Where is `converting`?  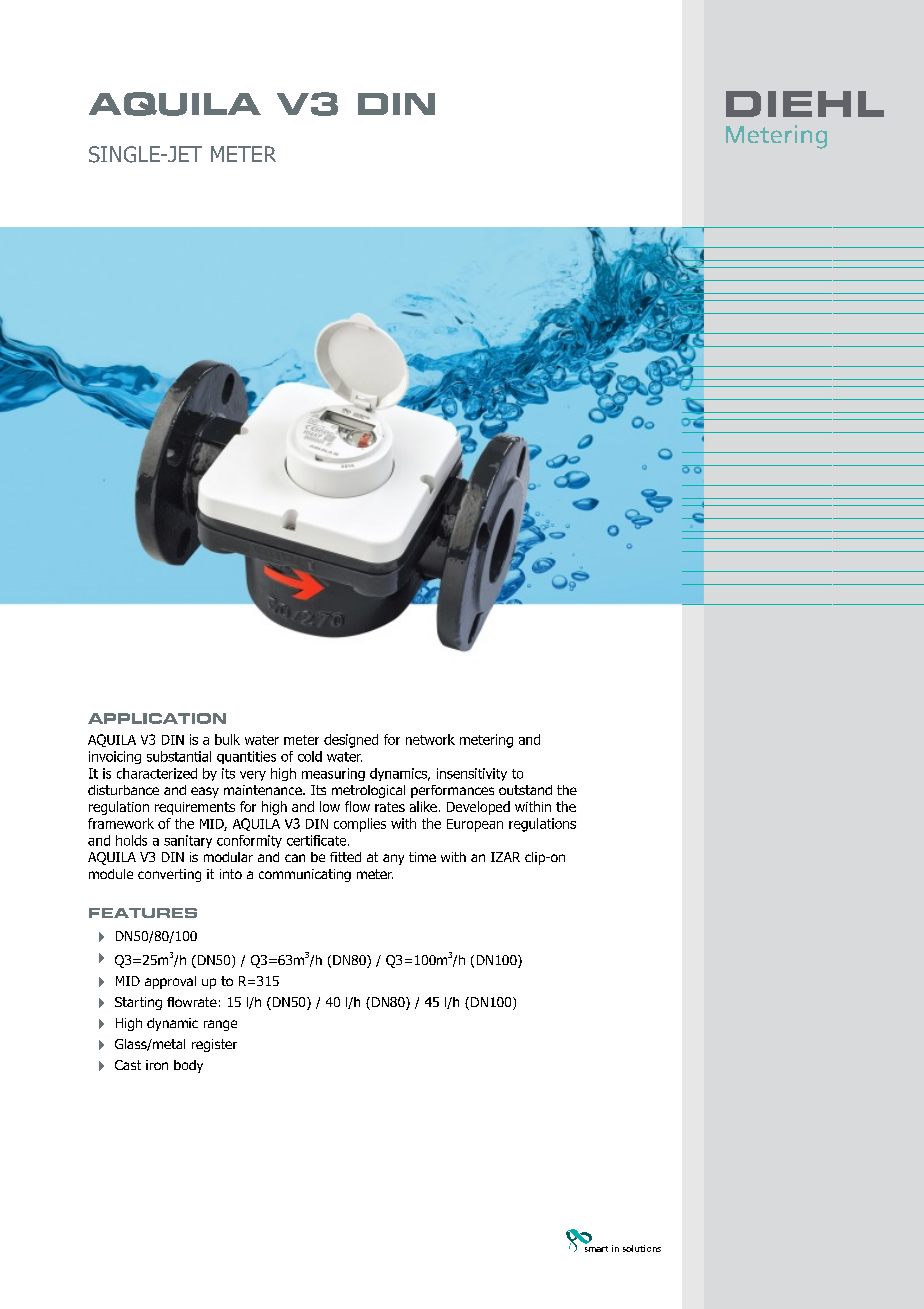
converting is located at coordinates (169, 875).
